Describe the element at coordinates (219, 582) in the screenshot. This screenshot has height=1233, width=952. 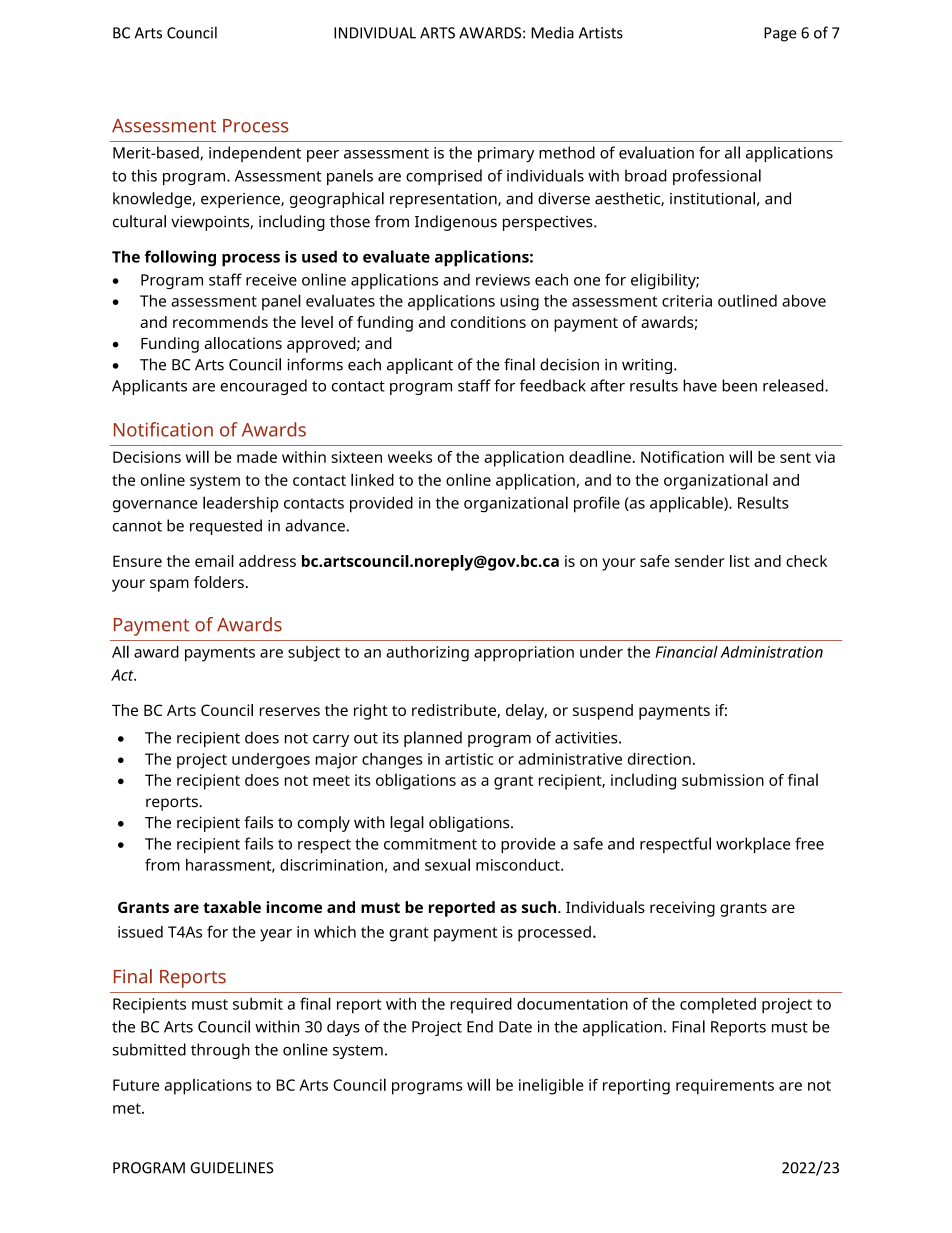
I see `folders` at that location.
